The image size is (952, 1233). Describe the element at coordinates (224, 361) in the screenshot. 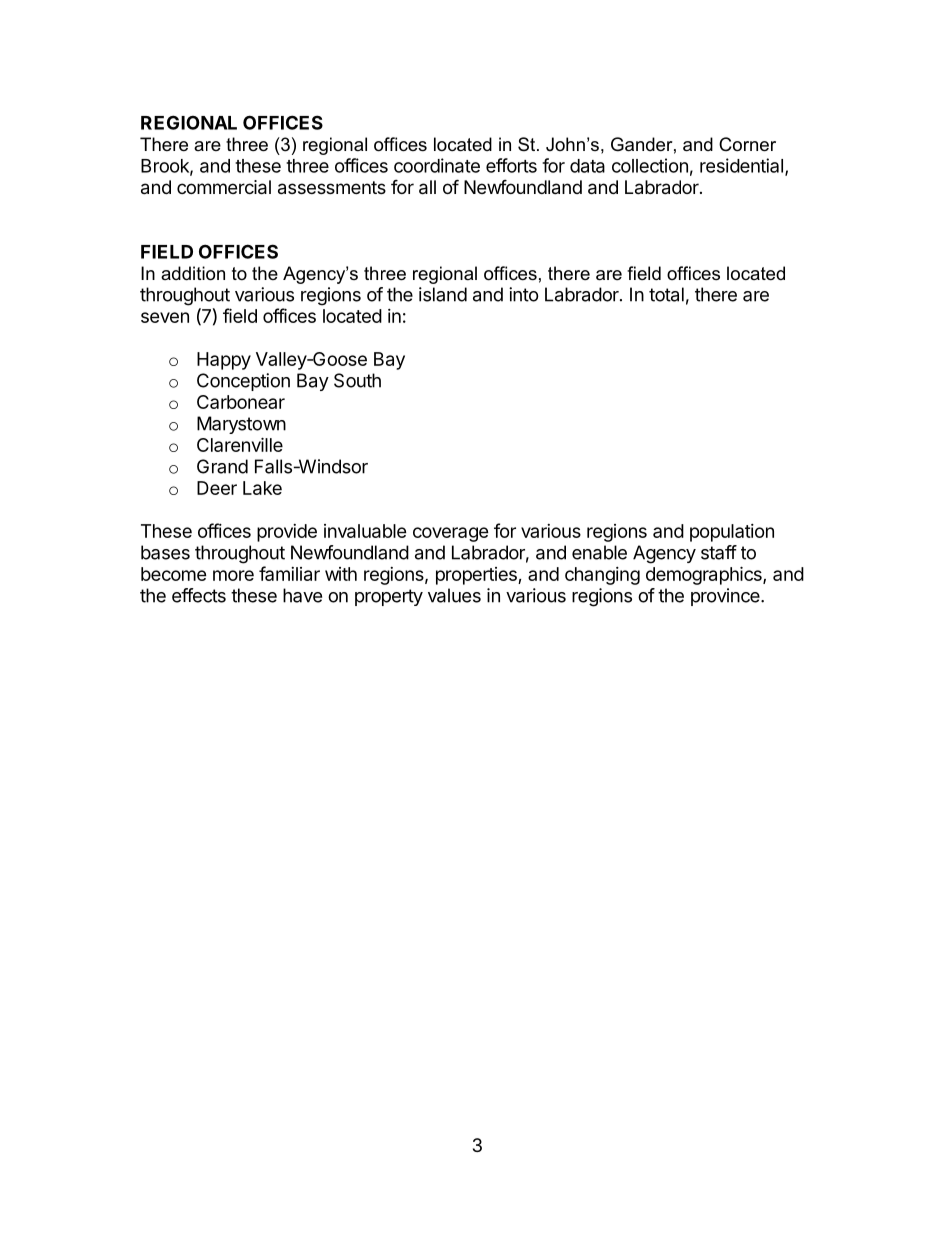

I see `Happy` at that location.
